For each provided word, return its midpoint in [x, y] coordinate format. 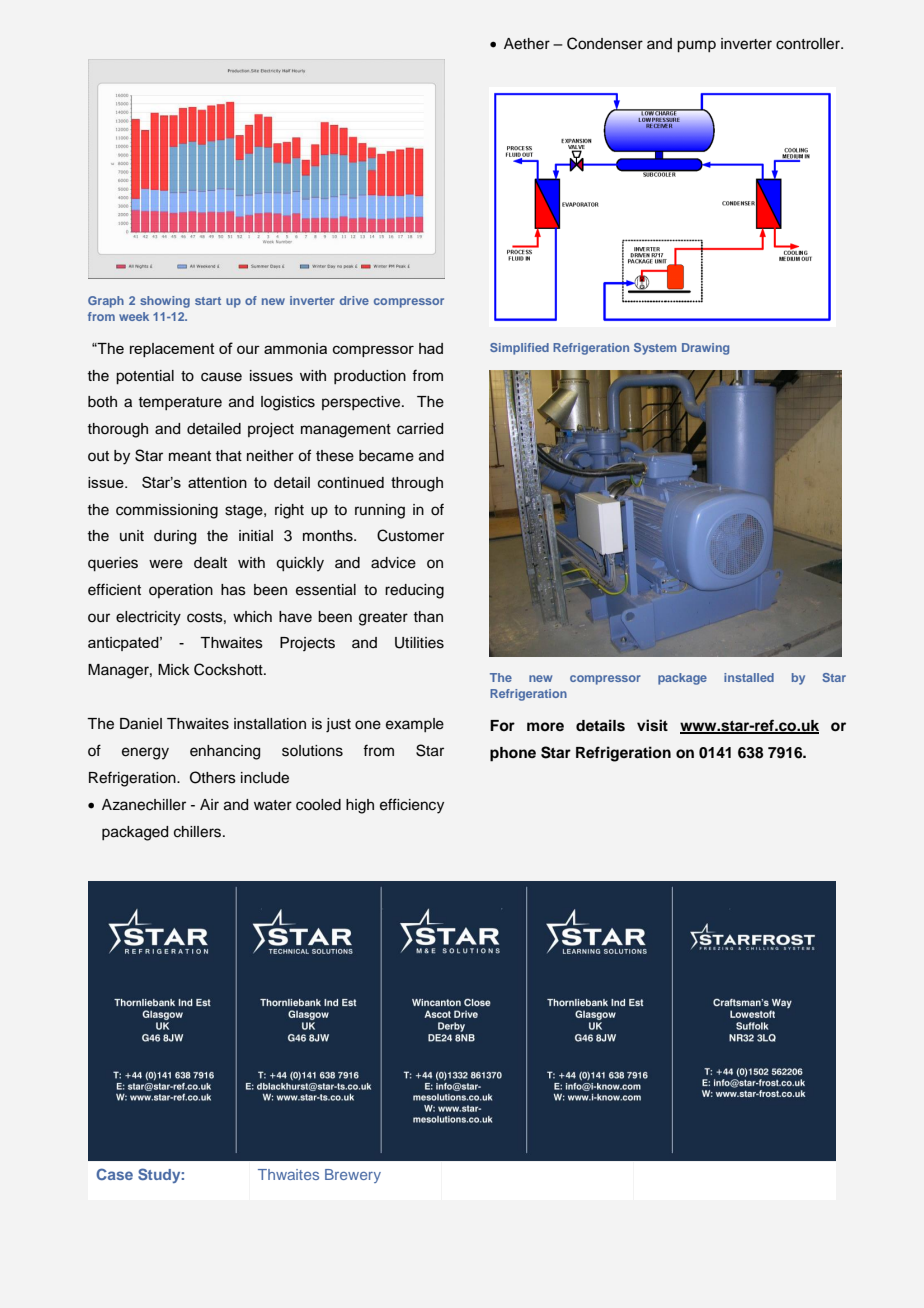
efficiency [412, 806]
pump [696, 46]
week [134, 316]
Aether [527, 44]
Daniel [141, 724]
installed [749, 677]
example [415, 725]
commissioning [167, 511]
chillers [199, 832]
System [655, 349]
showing [165, 302]
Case [114, 1174]
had [431, 348]
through [417, 484]
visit [652, 725]
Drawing [705, 349]
